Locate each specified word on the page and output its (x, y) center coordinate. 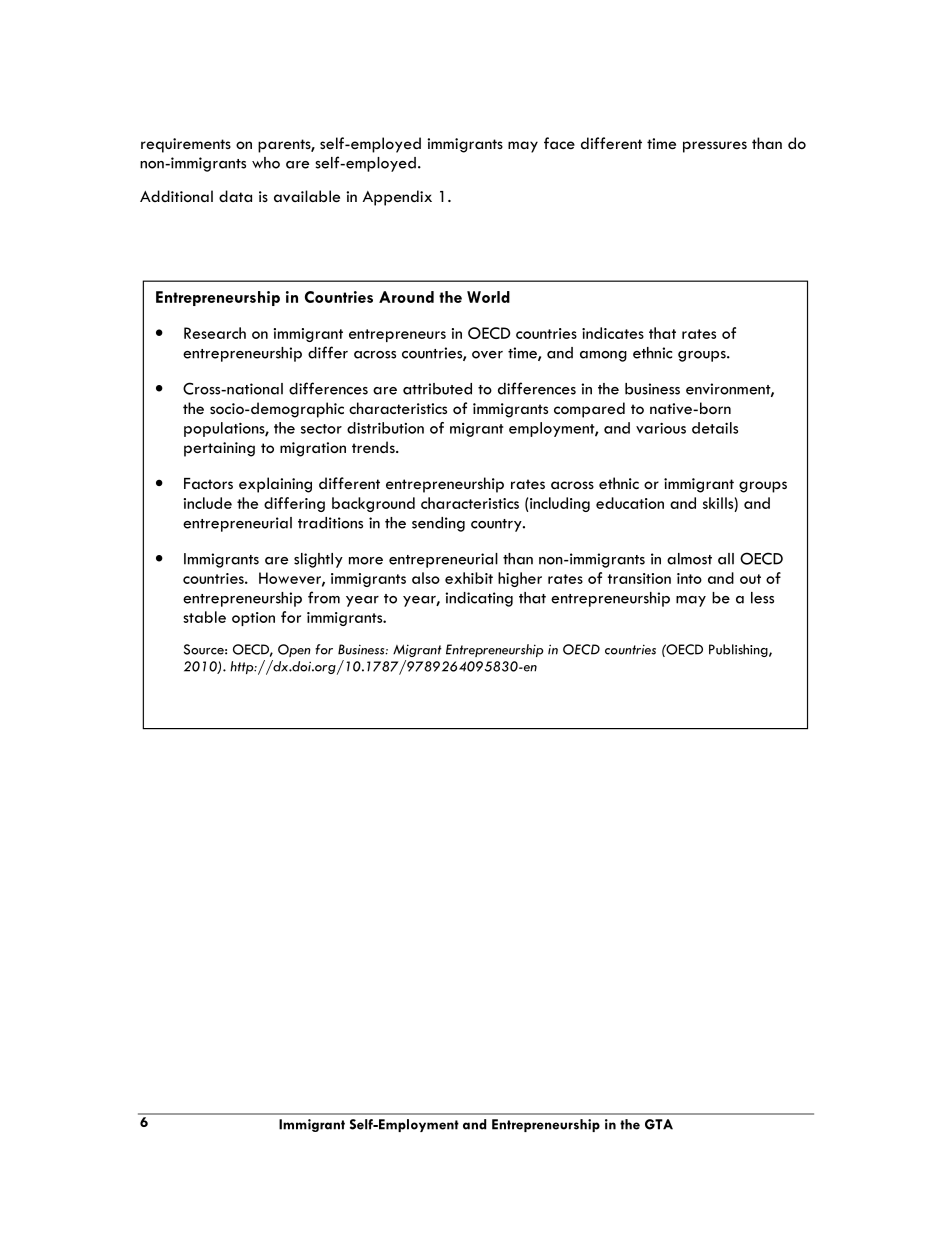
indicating (479, 599)
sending (438, 524)
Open (294, 650)
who (266, 163)
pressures (715, 147)
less (762, 598)
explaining (275, 485)
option (253, 619)
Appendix (397, 198)
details (715, 428)
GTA (659, 1124)
